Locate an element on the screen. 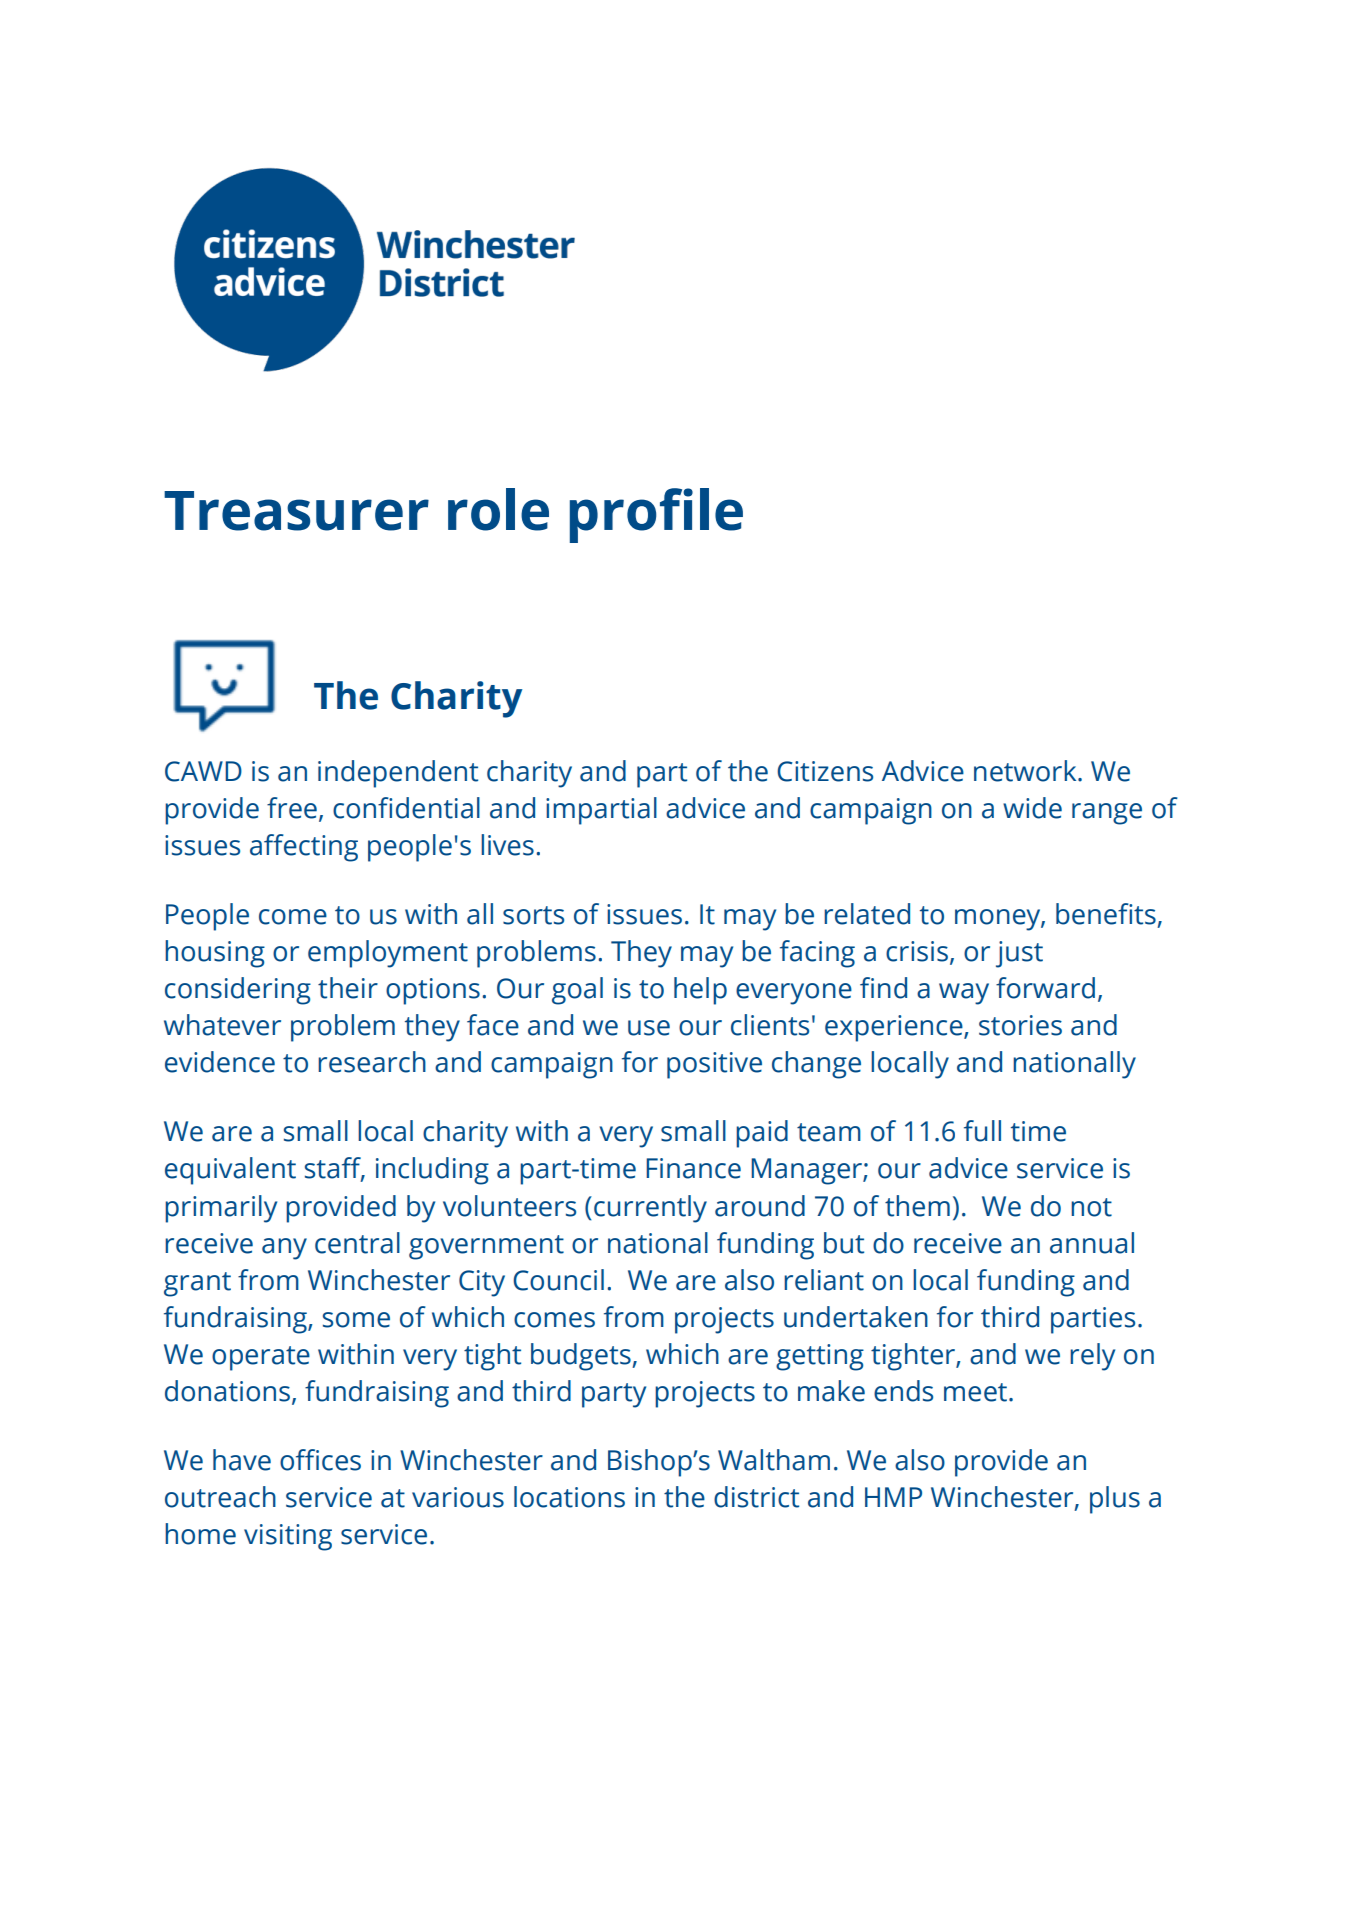 This screenshot has width=1353, height=1912. use is located at coordinates (649, 1028).
